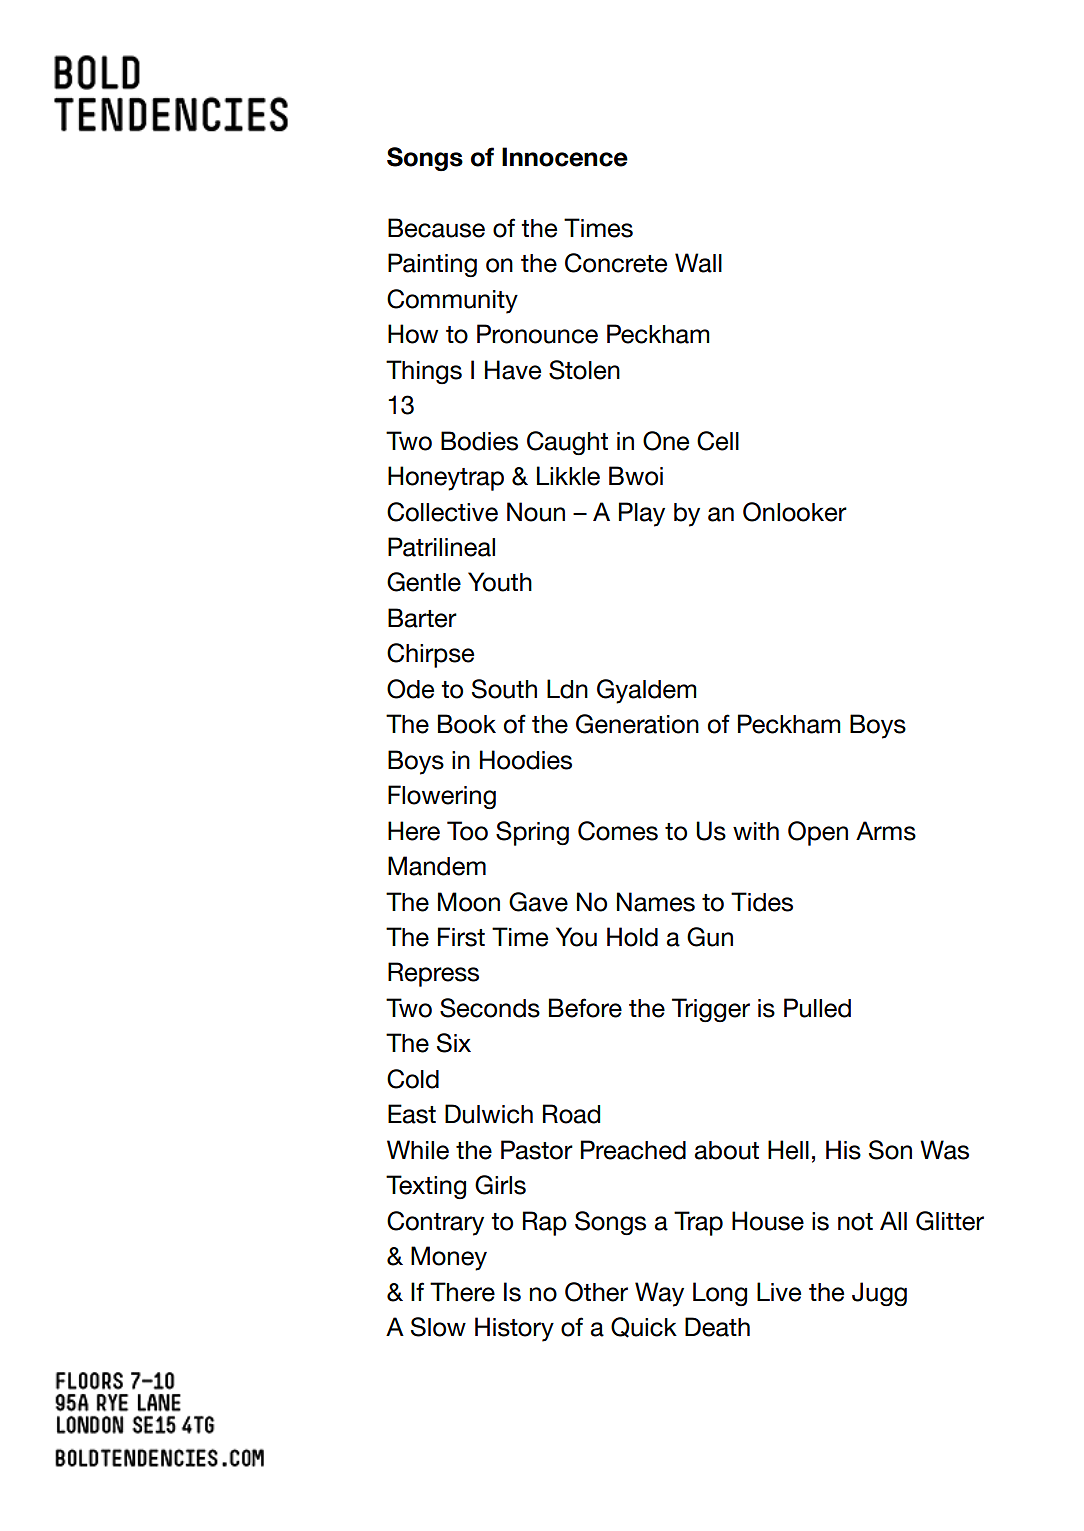 The height and width of the image is (1531, 1084). I want to click on Money, so click(449, 1258).
